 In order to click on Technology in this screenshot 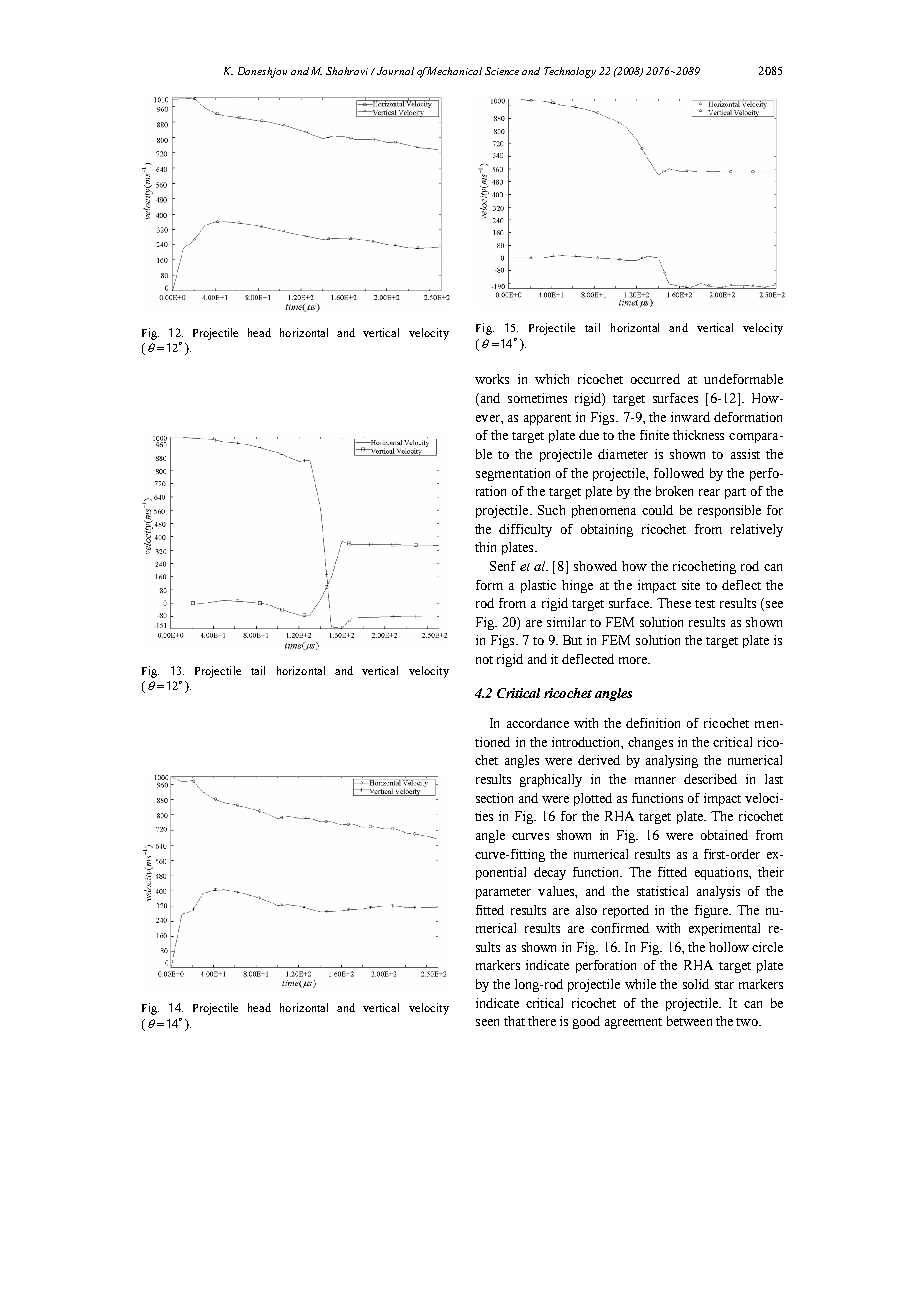, I will do `click(570, 72)`.
